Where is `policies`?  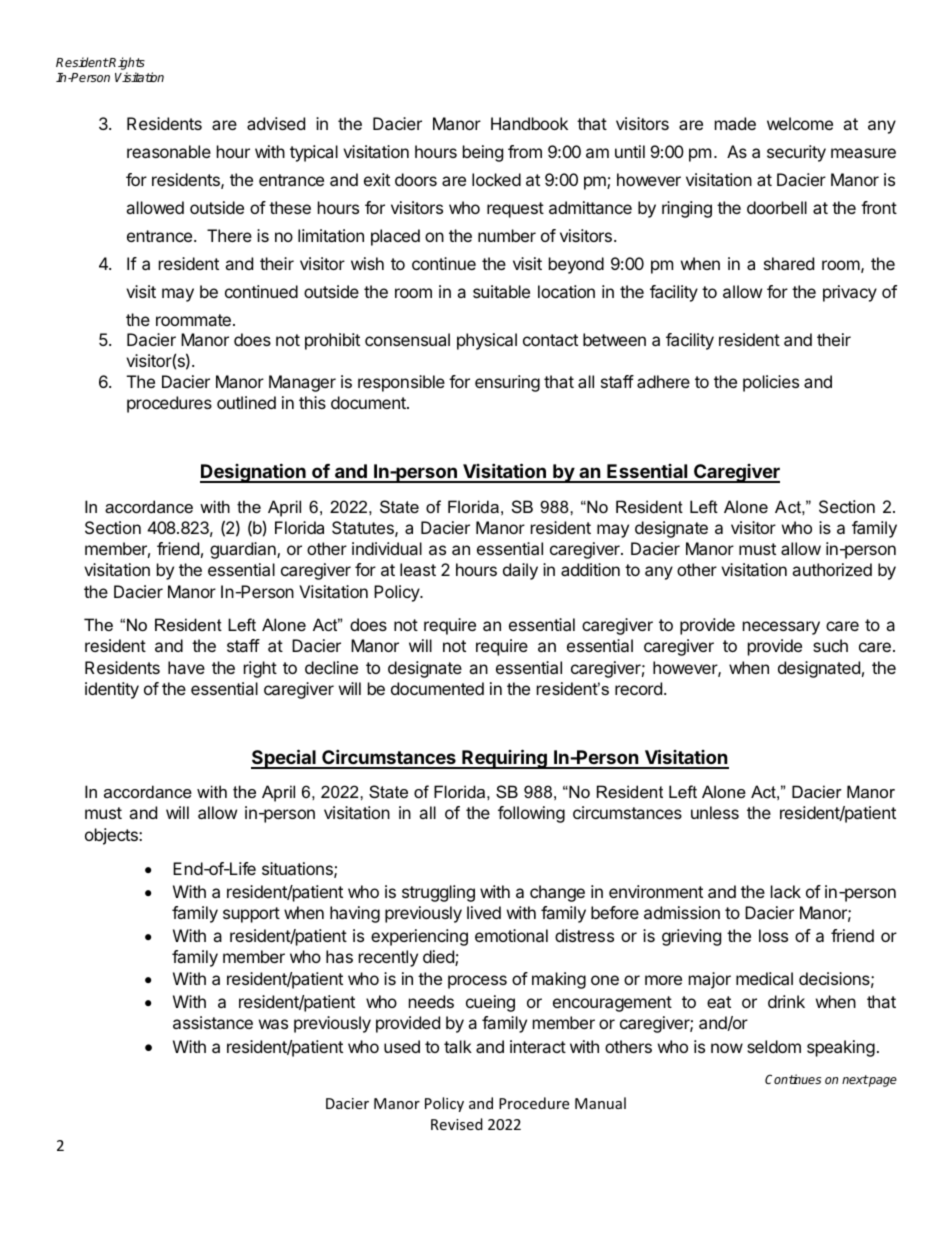 policies is located at coordinates (771, 383).
